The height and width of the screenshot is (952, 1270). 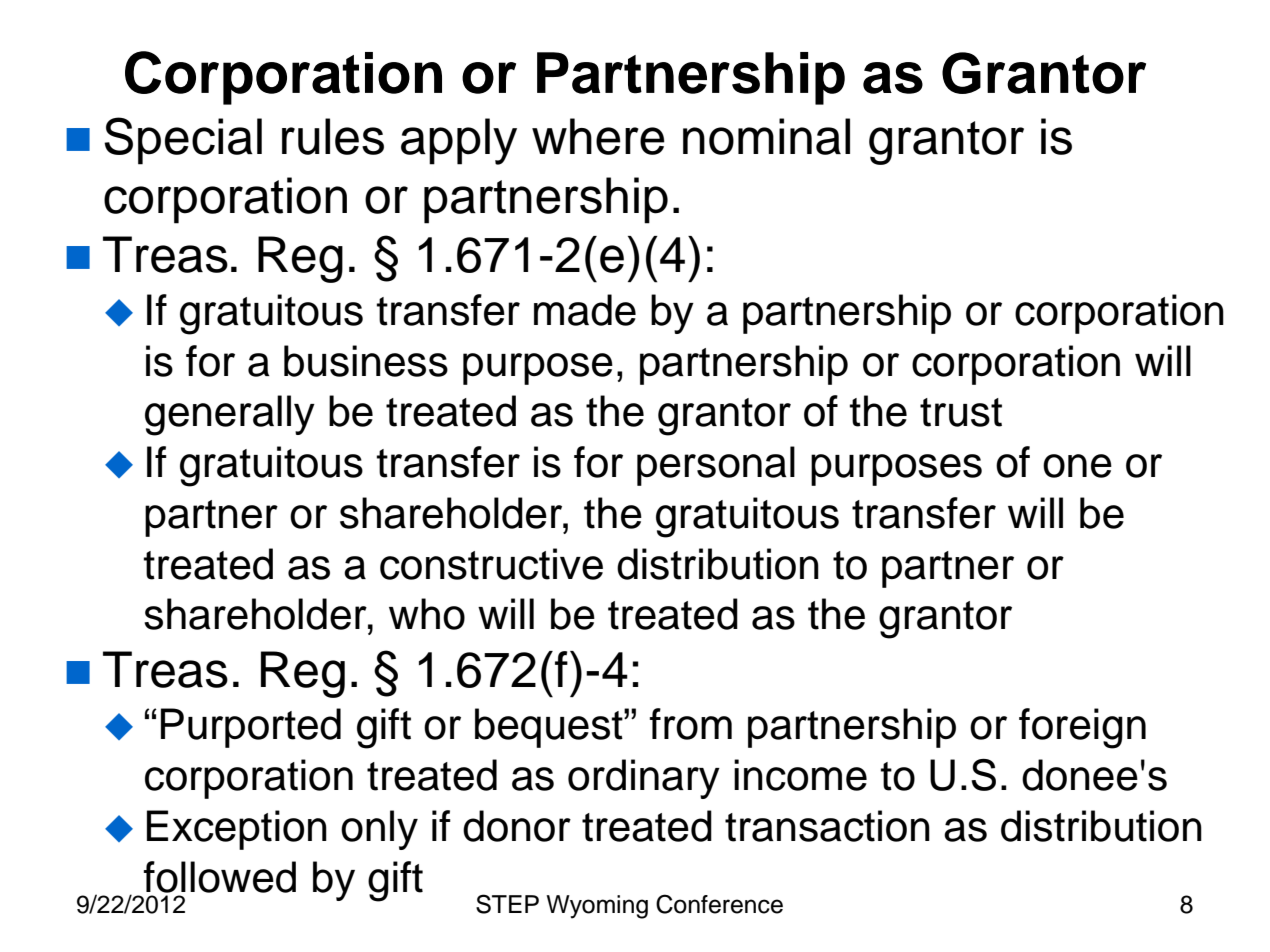 What do you see at coordinates (1082, 728) in the screenshot?
I see `foreign` at bounding box center [1082, 728].
